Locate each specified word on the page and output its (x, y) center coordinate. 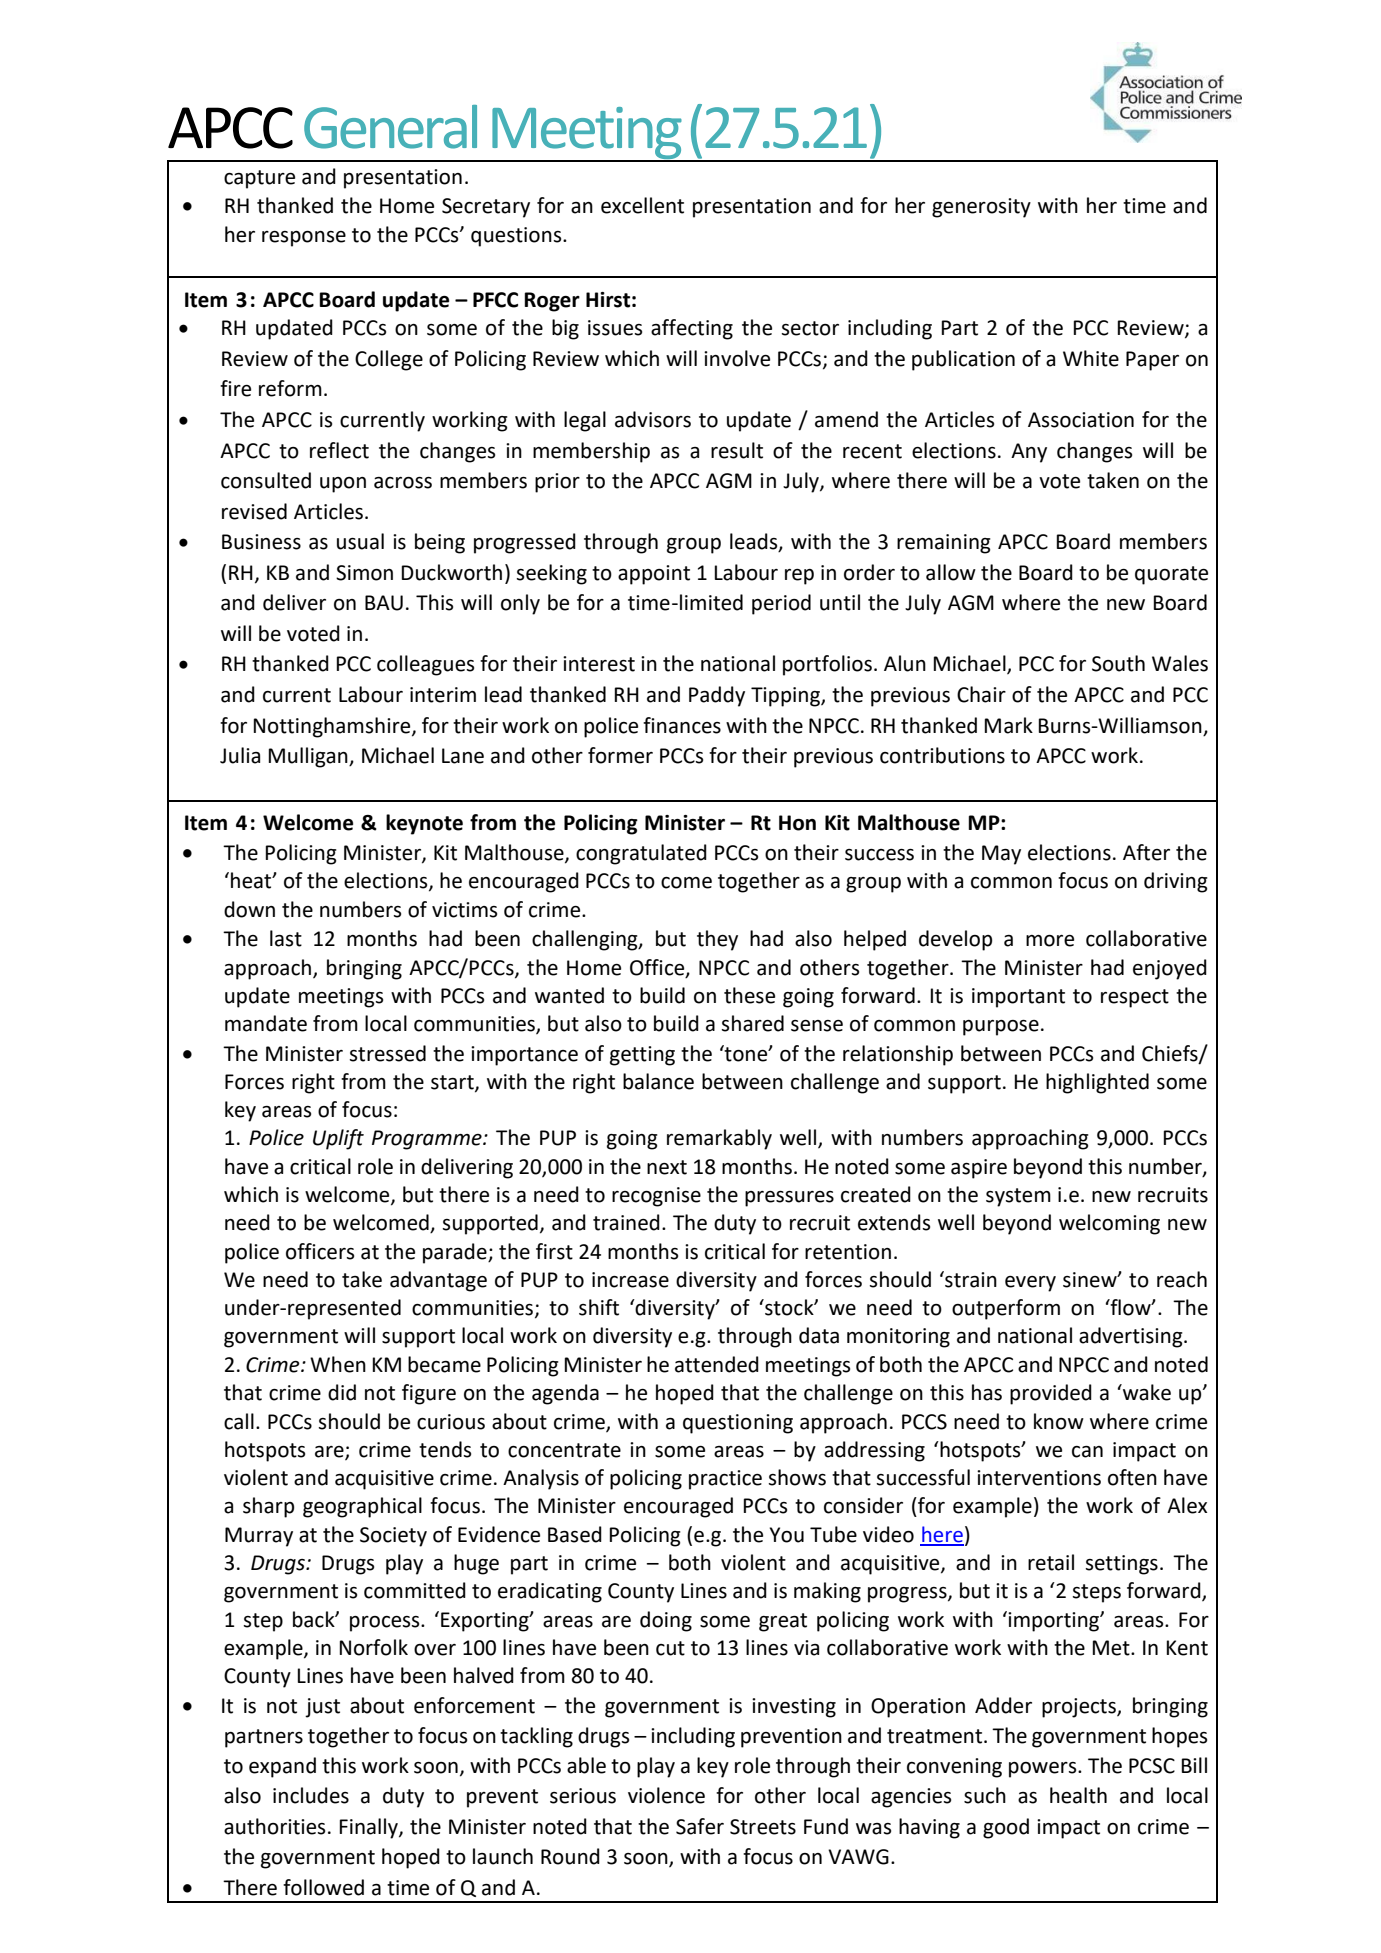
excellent (642, 205)
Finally (370, 1828)
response (304, 239)
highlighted (1097, 1083)
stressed (387, 1053)
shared (752, 1023)
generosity (981, 208)
